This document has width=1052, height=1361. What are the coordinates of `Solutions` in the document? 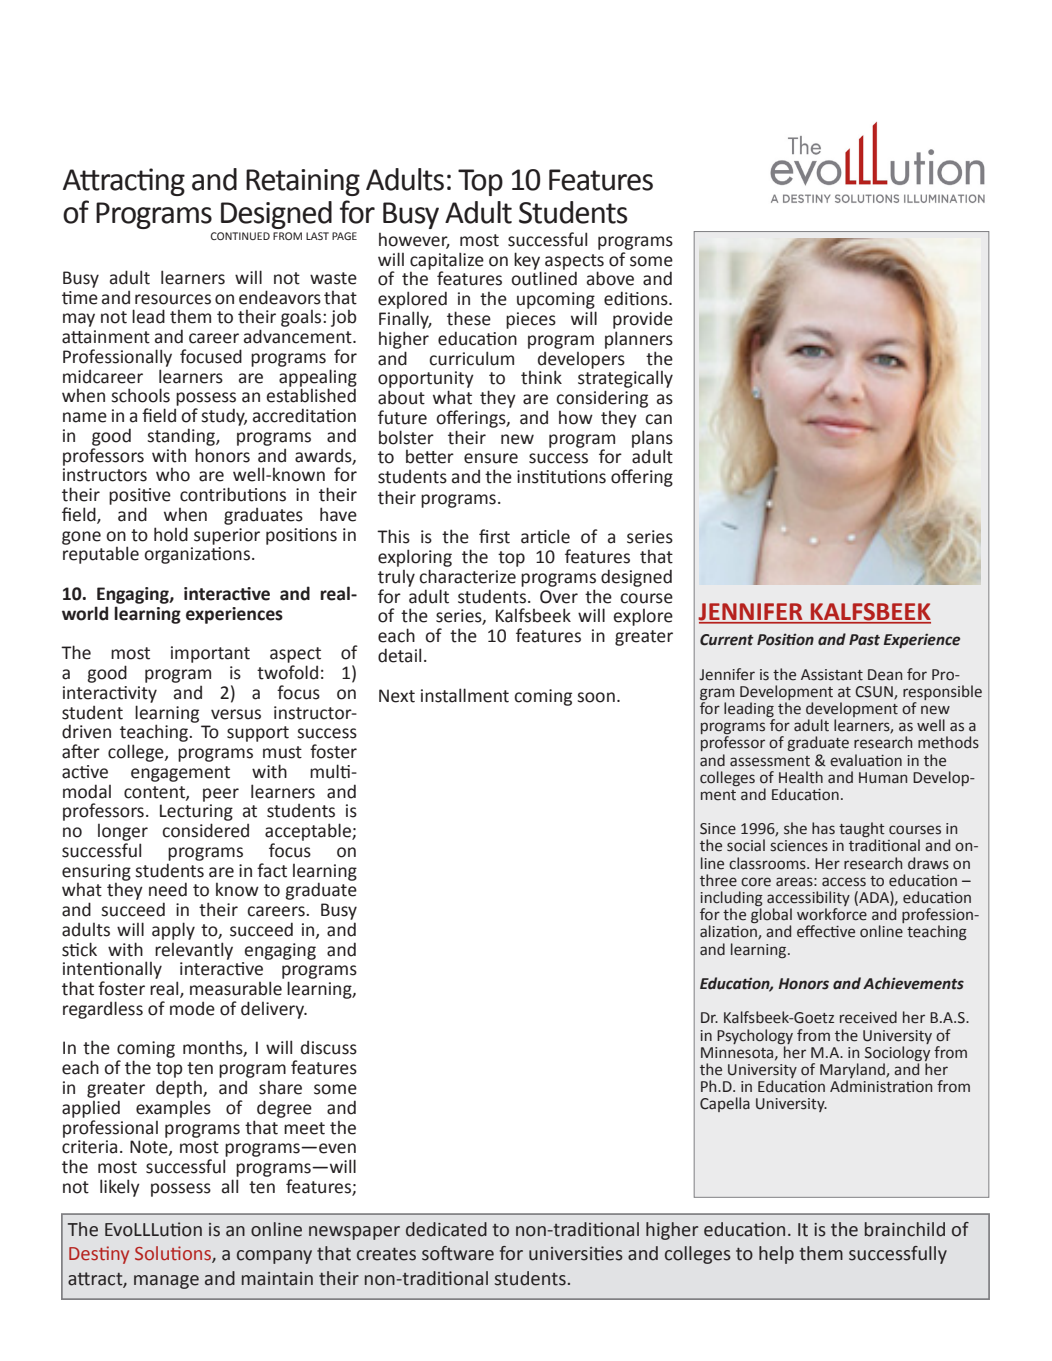 It's located at (174, 1254).
